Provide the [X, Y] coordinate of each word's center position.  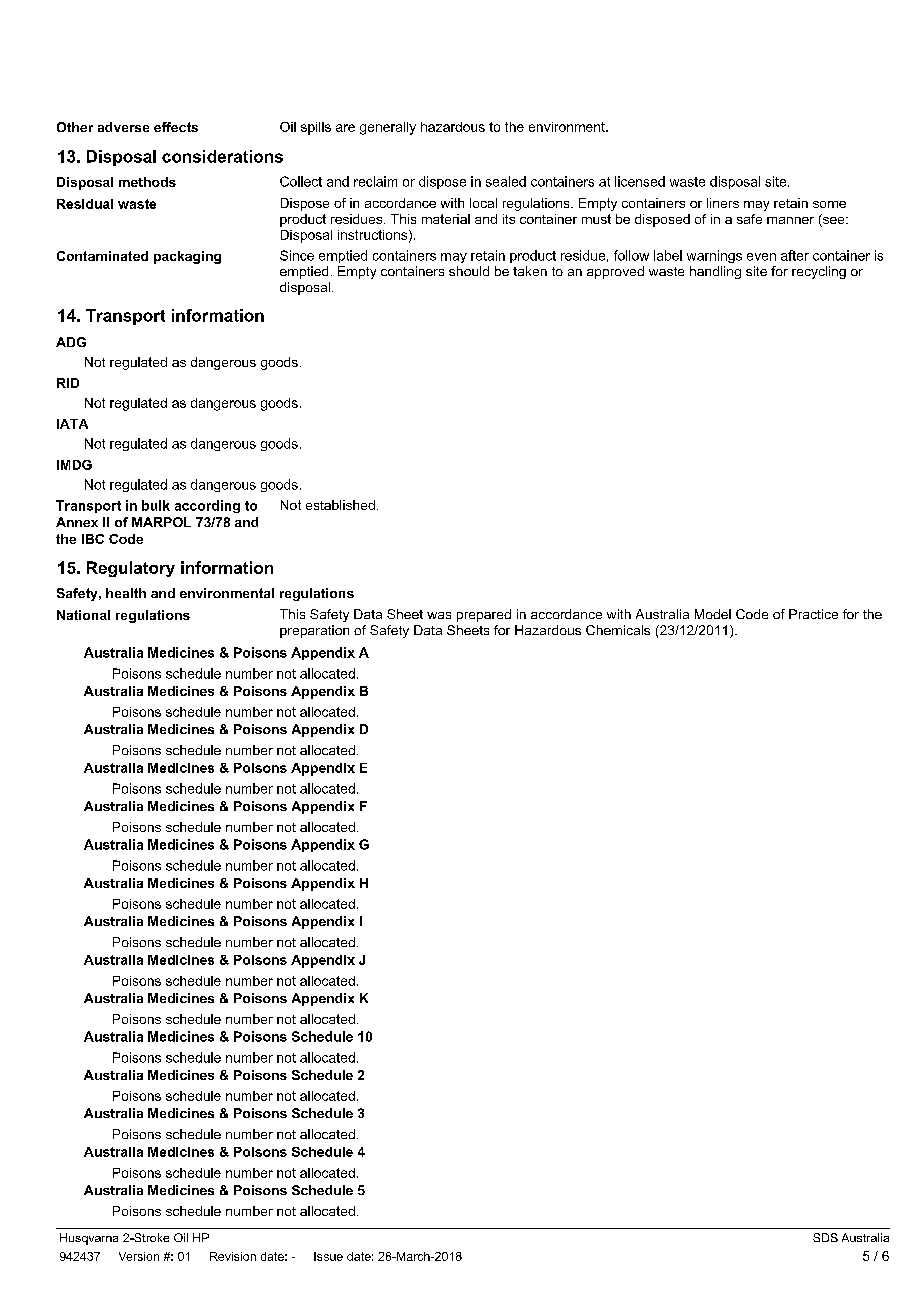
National [83, 615]
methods [147, 182]
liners [723, 203]
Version [139, 1256]
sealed [506, 181]
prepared [484, 615]
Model [713, 614]
